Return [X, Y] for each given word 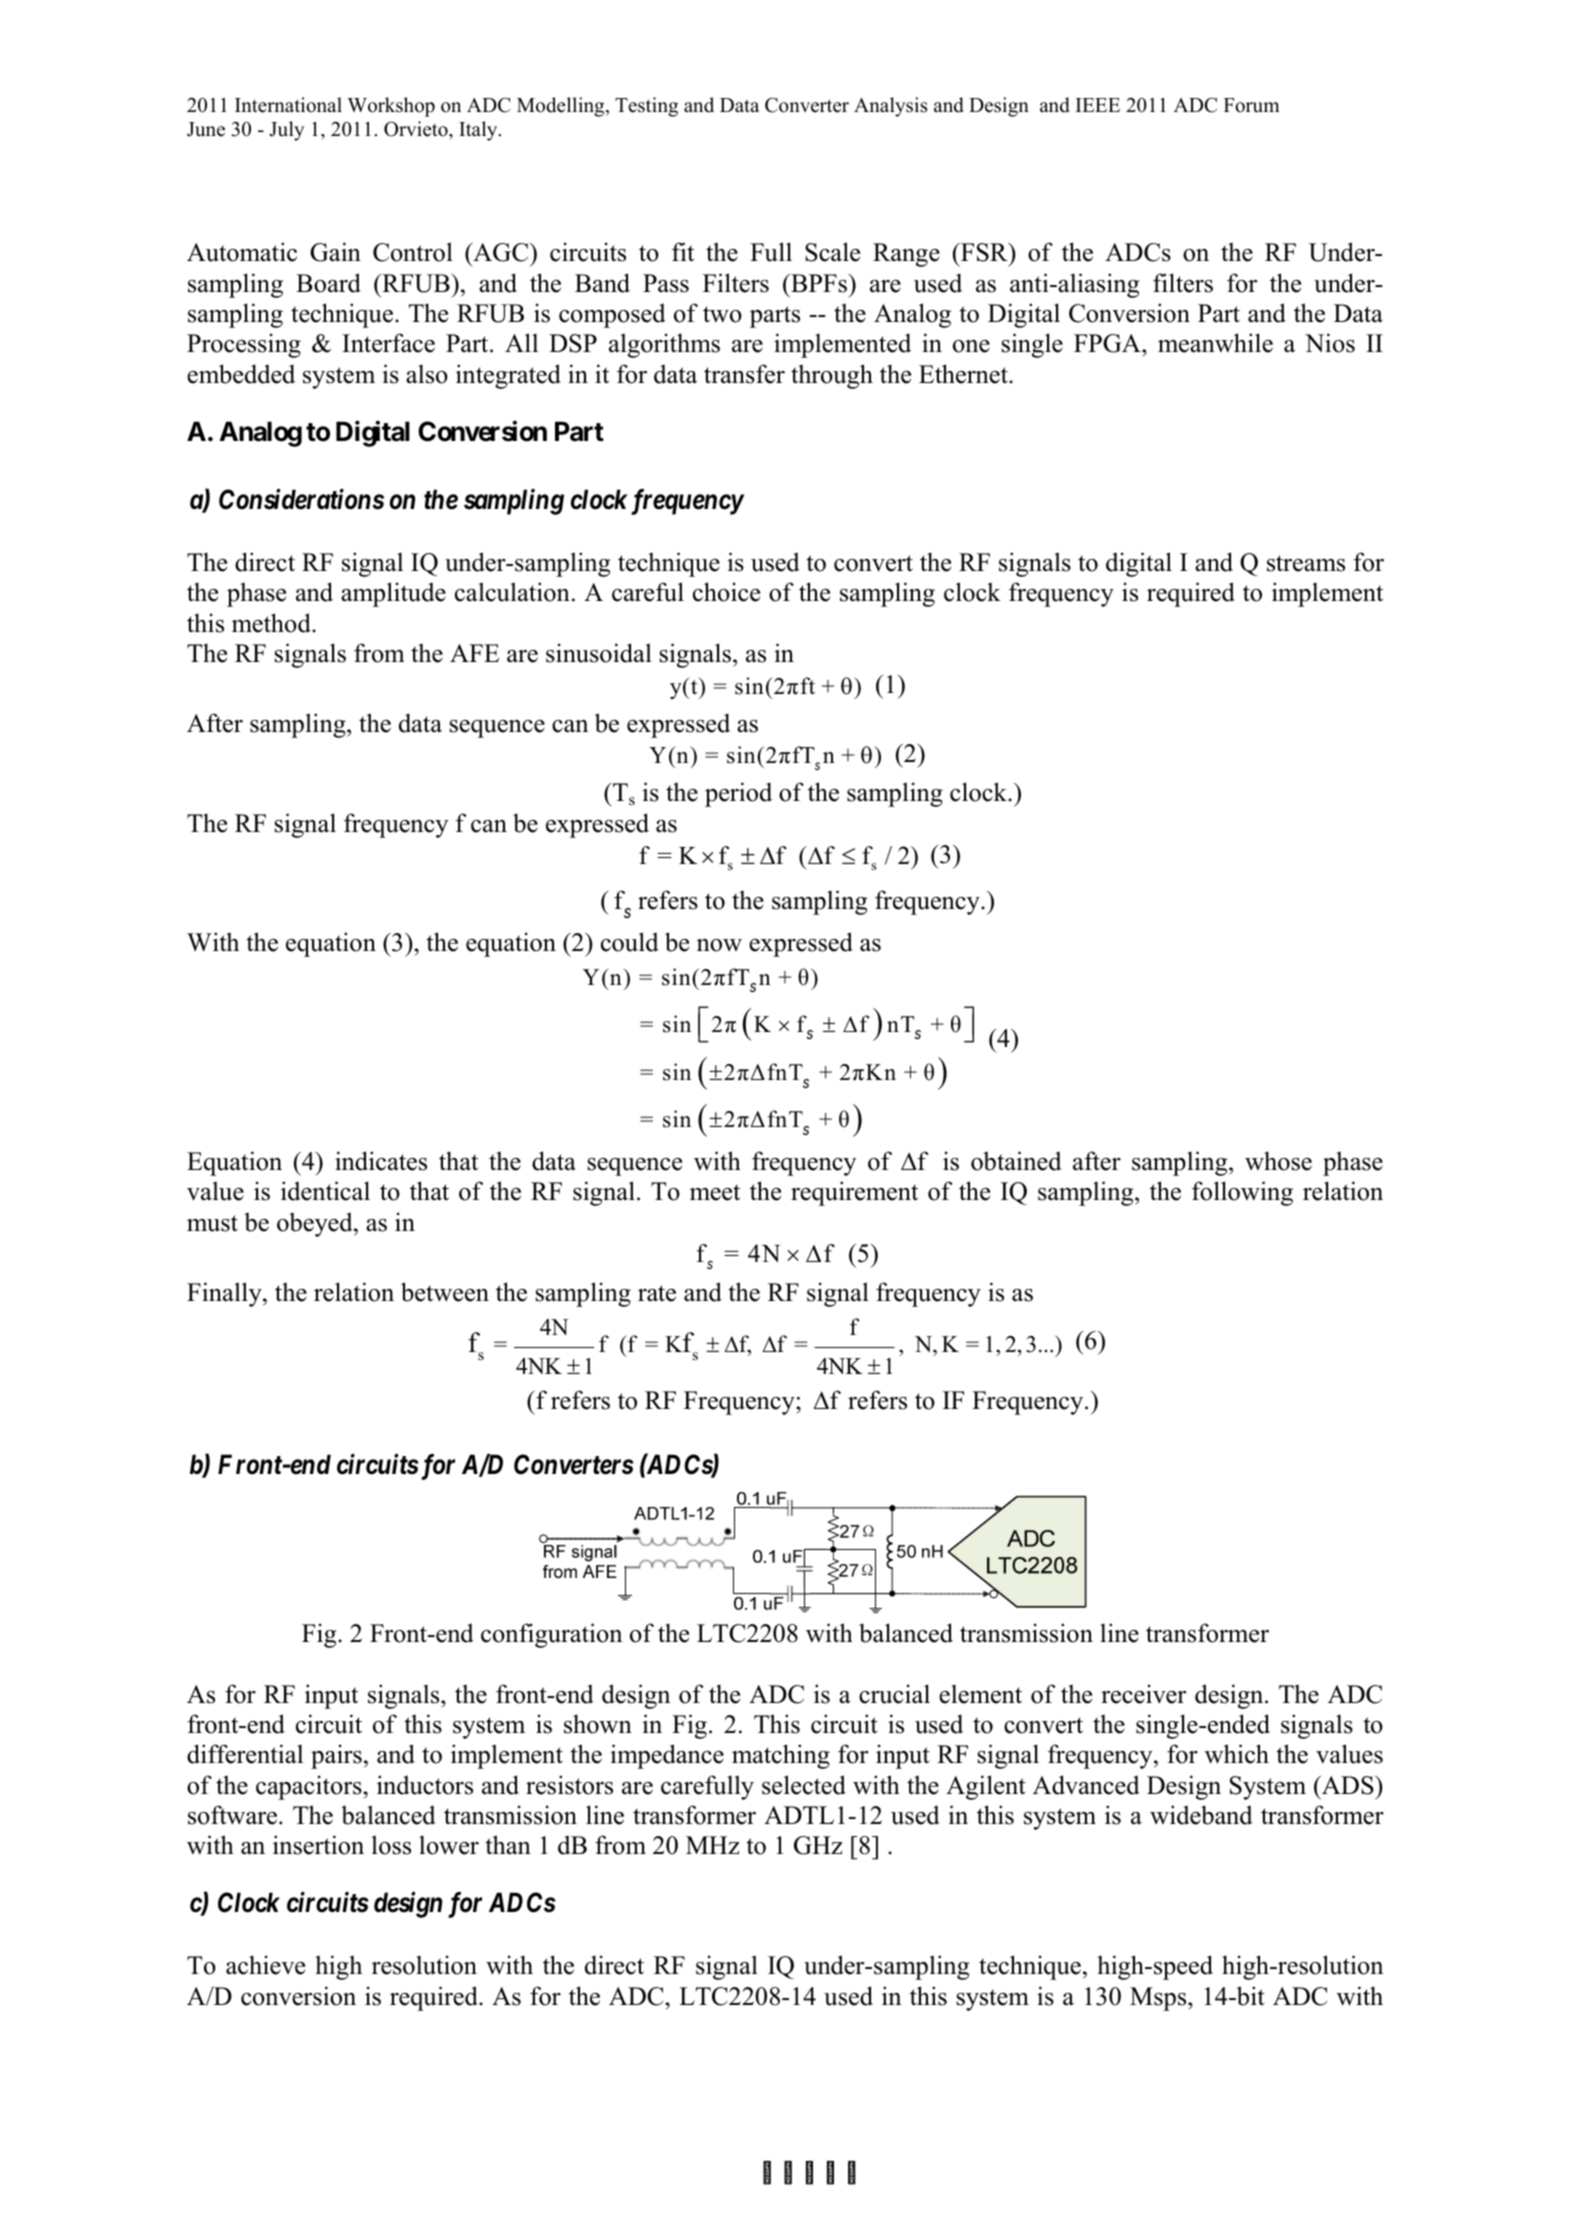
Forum [1252, 105]
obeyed [316, 1224]
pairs [336, 1756]
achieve [265, 1965]
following [1242, 1193]
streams [1306, 563]
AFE [474, 653]
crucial [894, 1694]
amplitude [393, 594]
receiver [1143, 1694]
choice [726, 592]
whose [1278, 1161]
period [738, 794]
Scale [832, 252]
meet [715, 1192]
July [286, 131]
